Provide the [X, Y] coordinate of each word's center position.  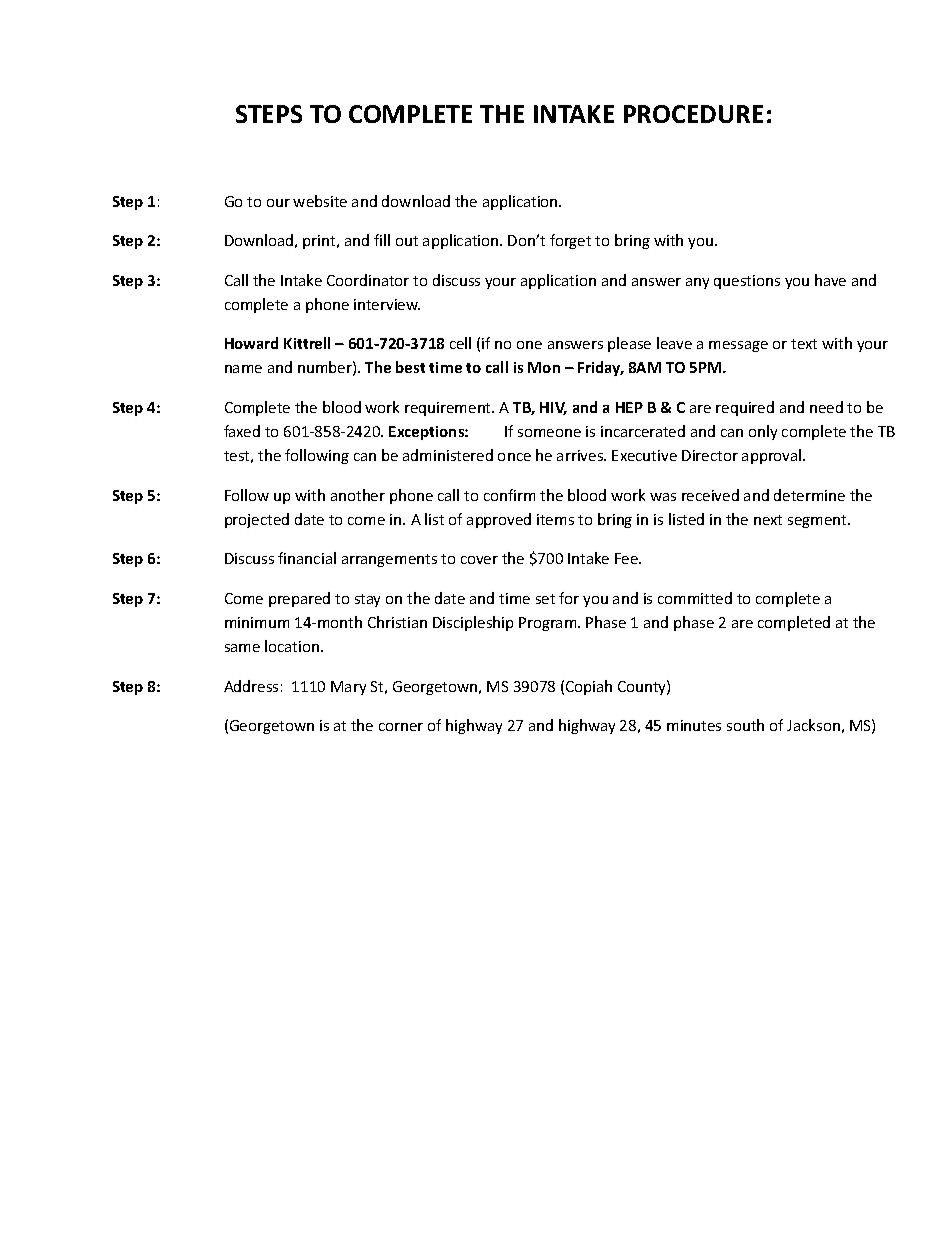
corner [401, 727]
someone [549, 433]
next [768, 520]
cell [460, 343]
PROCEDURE [693, 114]
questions [747, 282]
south [745, 725]
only [763, 432]
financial [307, 558]
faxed [242, 431]
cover [479, 560]
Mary [348, 688]
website [320, 201]
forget [570, 241]
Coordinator [368, 280]
